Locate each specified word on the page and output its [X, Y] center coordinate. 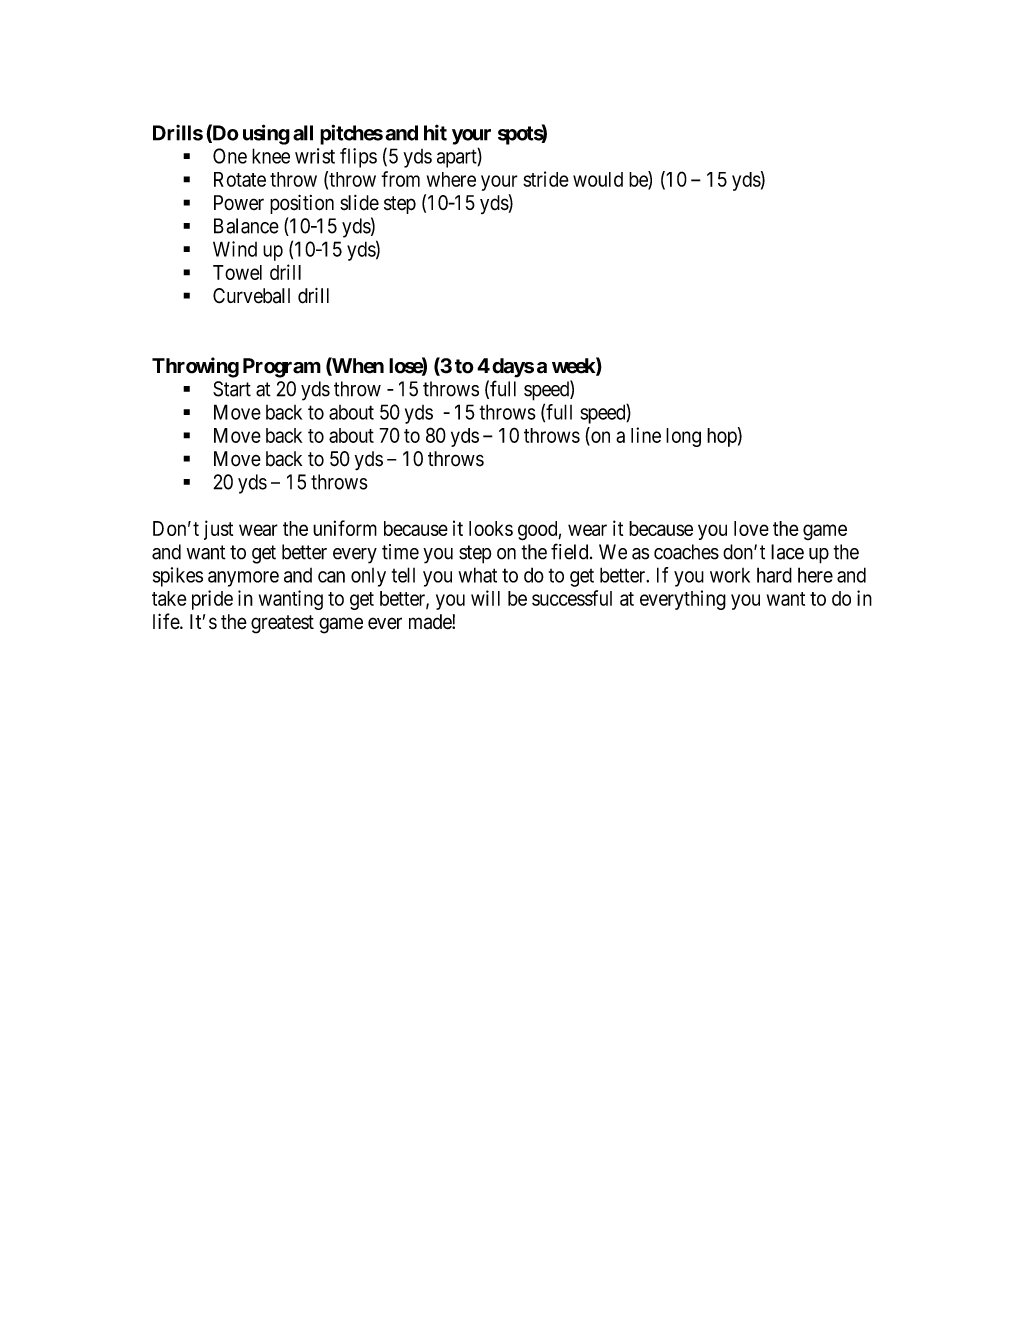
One [230, 156]
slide [359, 203]
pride [212, 600]
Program [282, 368]
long [683, 437]
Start [232, 389]
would [598, 179]
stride [546, 179]
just [218, 530]
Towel [237, 272]
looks [491, 528]
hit [435, 132]
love [751, 528]
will [485, 598]
